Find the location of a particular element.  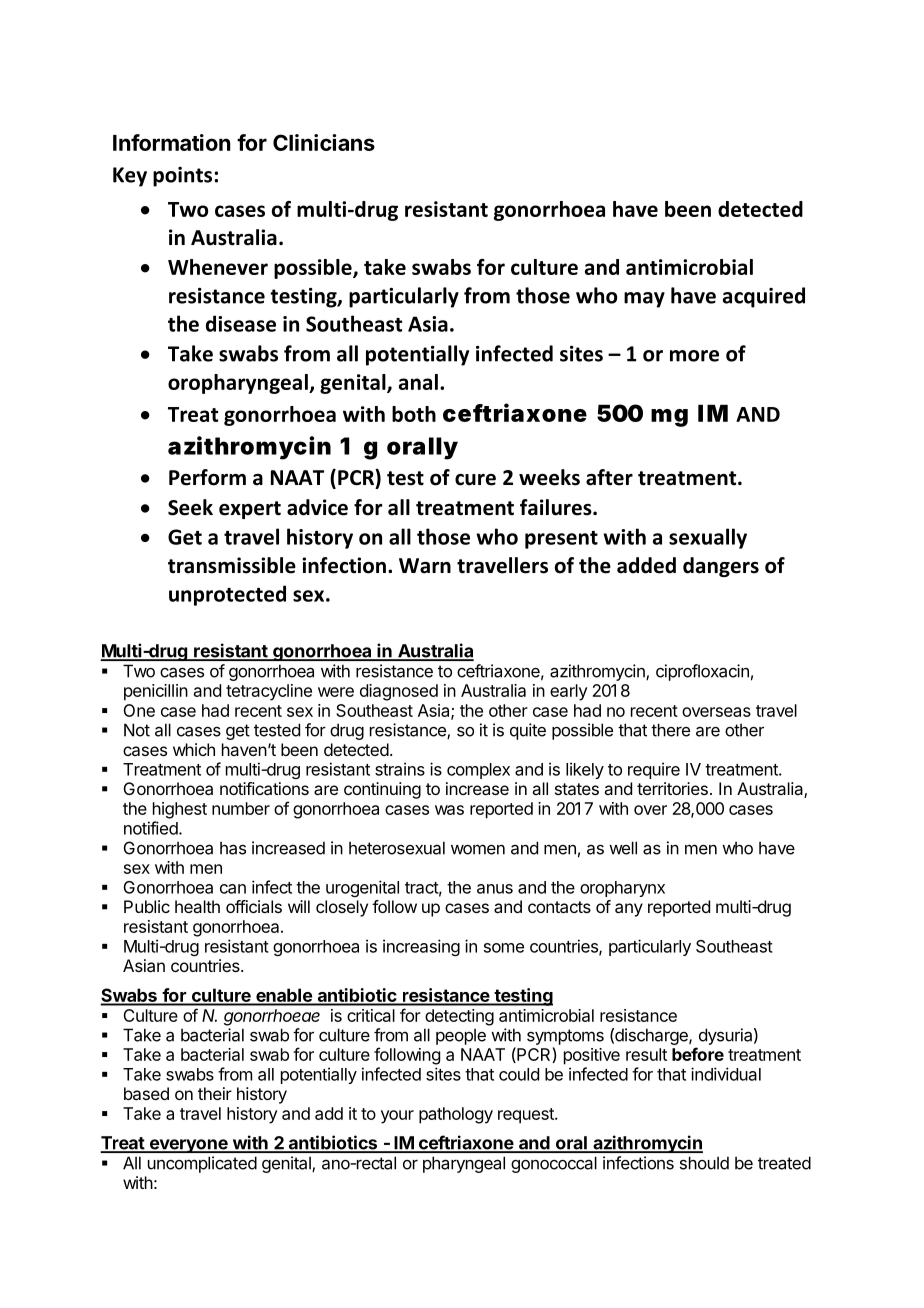

may is located at coordinates (644, 300).
